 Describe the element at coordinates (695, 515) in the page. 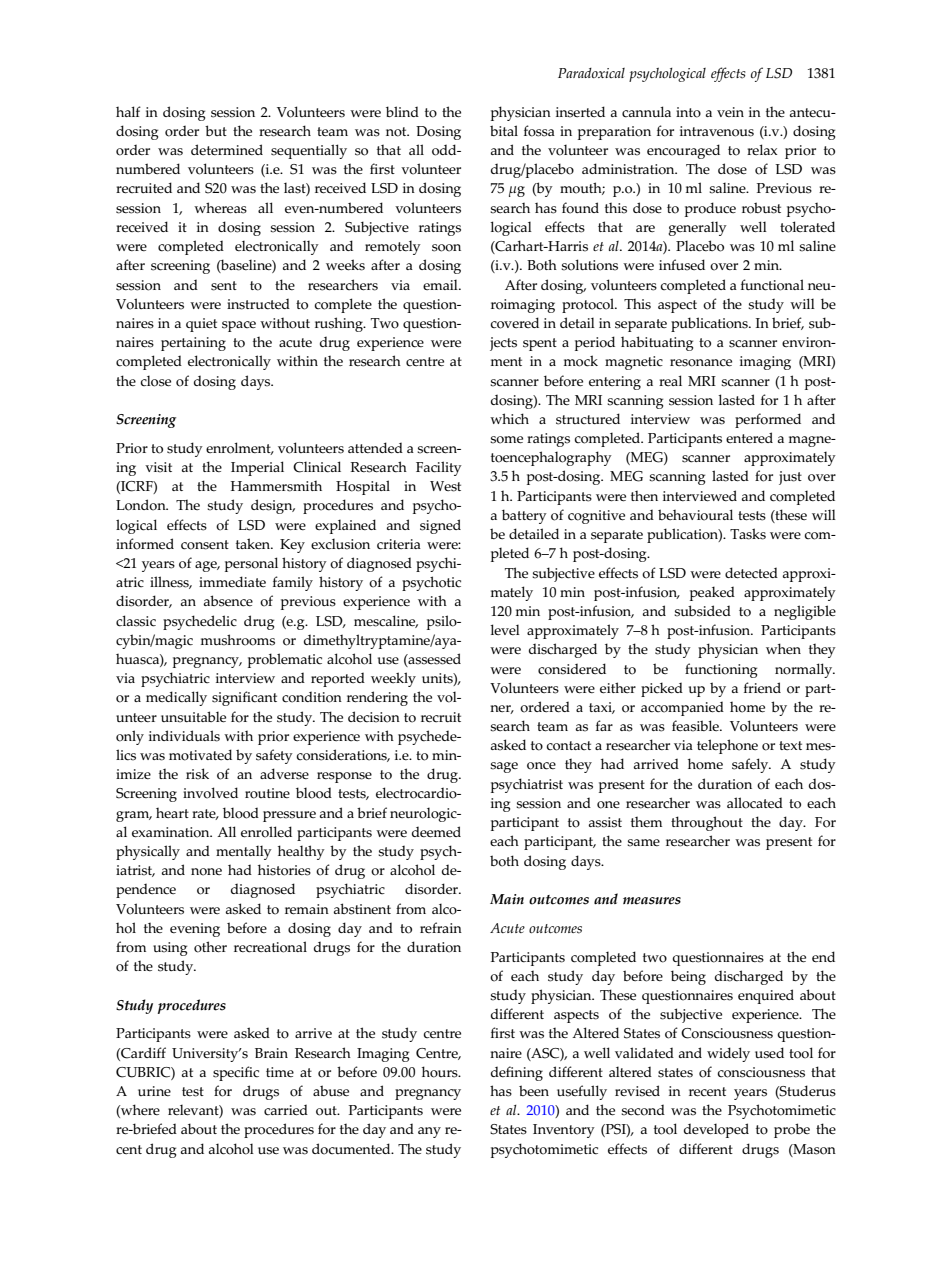

I see `behavioural` at that location.
